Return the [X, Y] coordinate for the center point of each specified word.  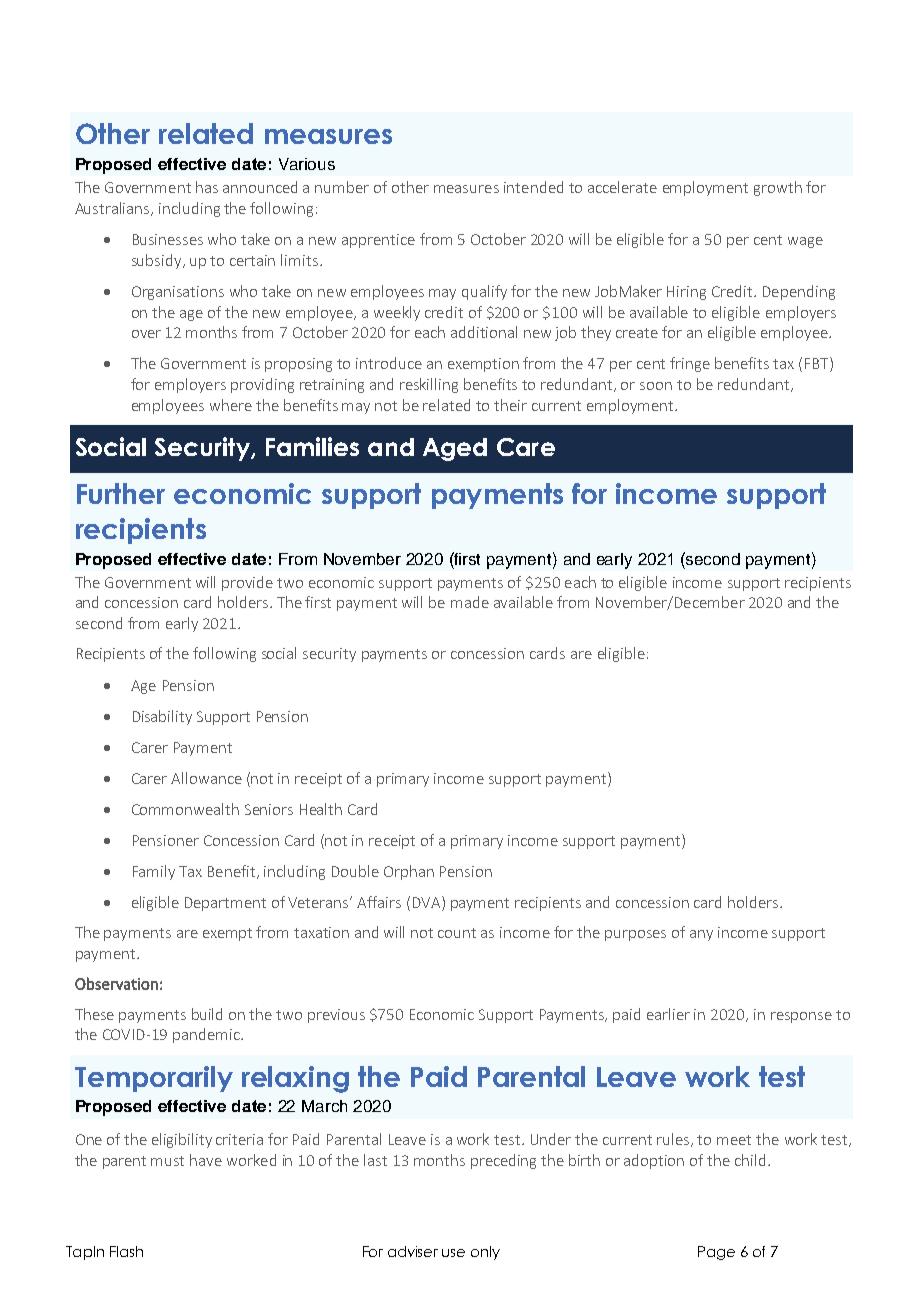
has [207, 187]
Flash [126, 1251]
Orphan [409, 872]
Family [154, 872]
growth [778, 188]
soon [656, 386]
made [470, 602]
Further [121, 493]
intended [533, 187]
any [701, 935]
